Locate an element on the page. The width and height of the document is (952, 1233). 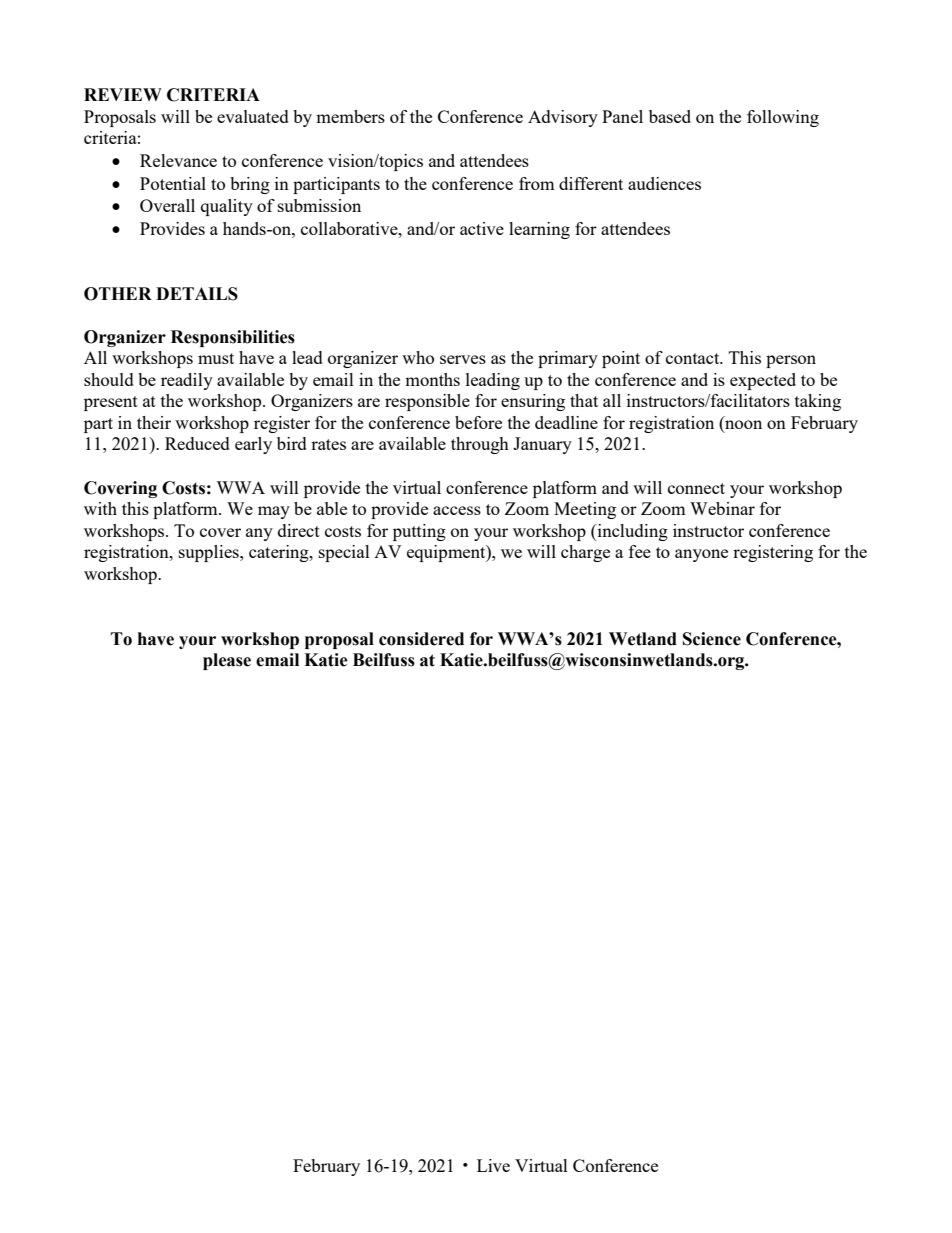
catering is located at coordinates (280, 553).
